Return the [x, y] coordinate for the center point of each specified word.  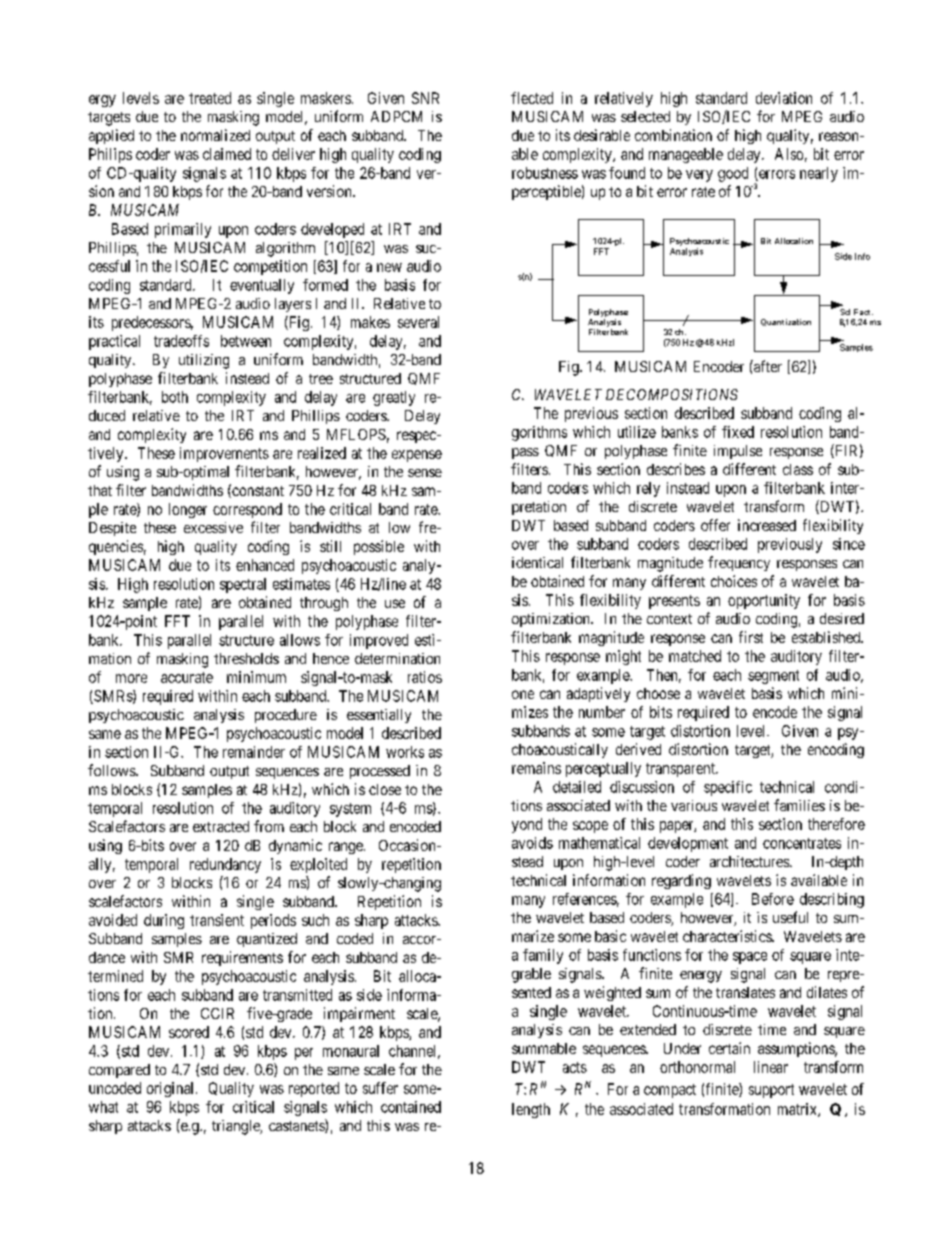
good [733, 174]
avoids [532, 843]
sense [425, 473]
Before [773, 899]
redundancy [225, 865]
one [523, 694]
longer [188, 510]
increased [767, 525]
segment [773, 677]
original [172, 1089]
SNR [425, 98]
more [131, 678]
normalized [215, 135]
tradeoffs [181, 341]
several [418, 322]
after [767, 366]
